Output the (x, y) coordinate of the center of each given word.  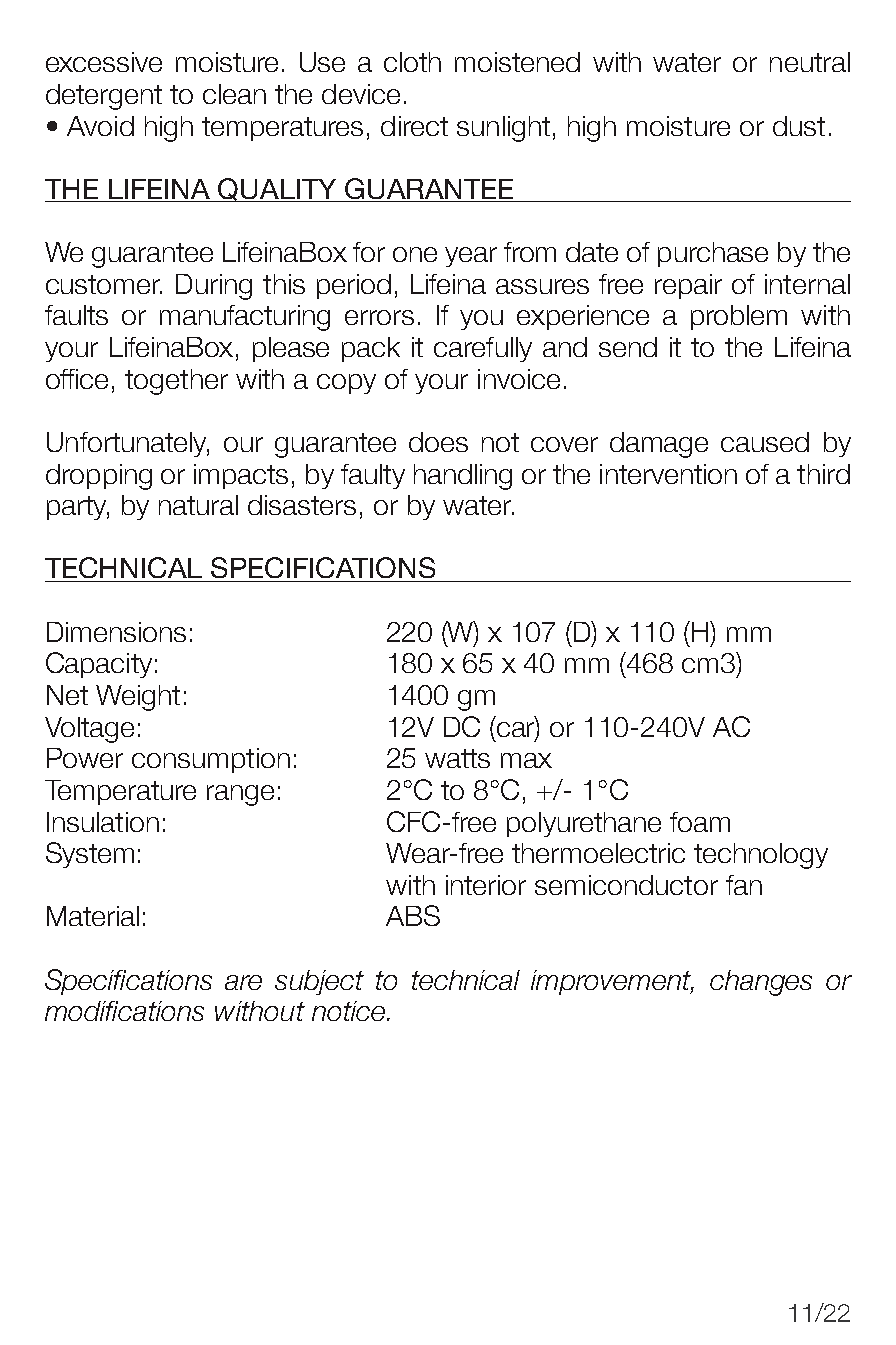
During (214, 287)
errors (379, 317)
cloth (412, 62)
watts (457, 758)
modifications (124, 1011)
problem (739, 317)
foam (700, 822)
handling (463, 477)
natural (198, 505)
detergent (104, 97)
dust (799, 126)
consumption (211, 760)
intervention (668, 474)
